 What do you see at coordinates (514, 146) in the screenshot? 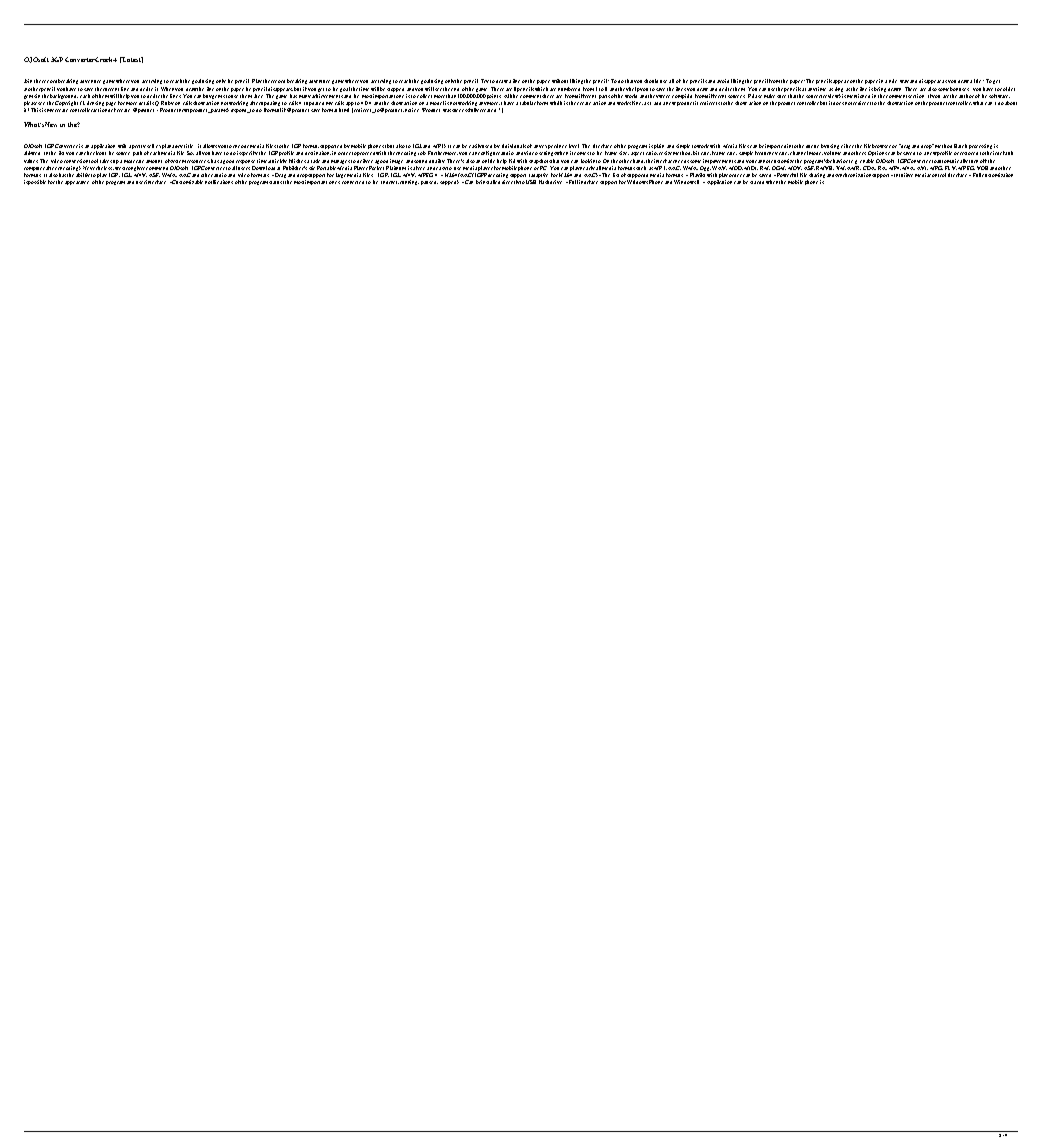
I see `individuals` at bounding box center [514, 146].
